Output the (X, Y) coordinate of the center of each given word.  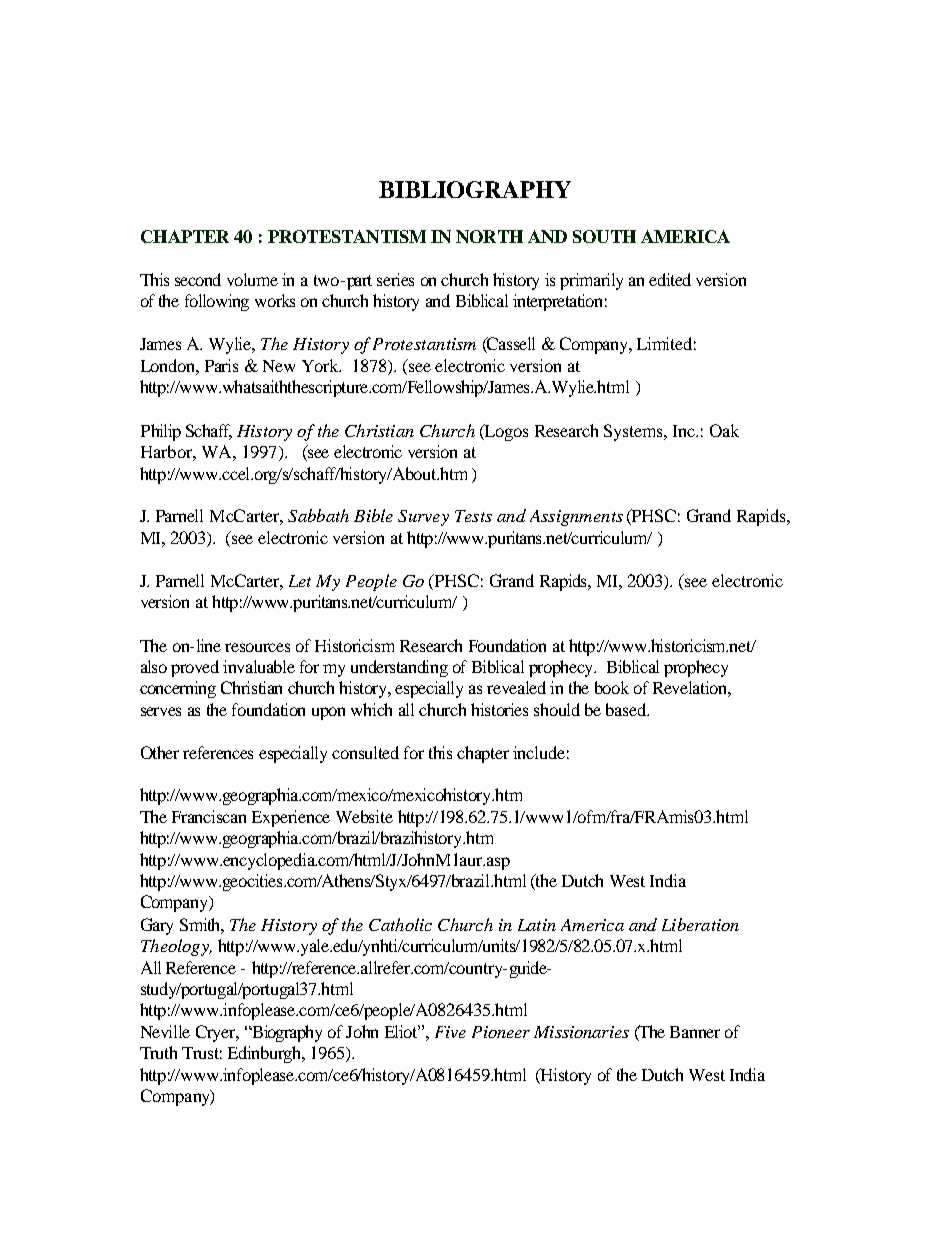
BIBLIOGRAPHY (475, 189)
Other (160, 752)
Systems (635, 432)
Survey (423, 518)
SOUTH (604, 236)
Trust (202, 1053)
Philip (161, 432)
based (627, 709)
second (198, 279)
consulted (365, 752)
